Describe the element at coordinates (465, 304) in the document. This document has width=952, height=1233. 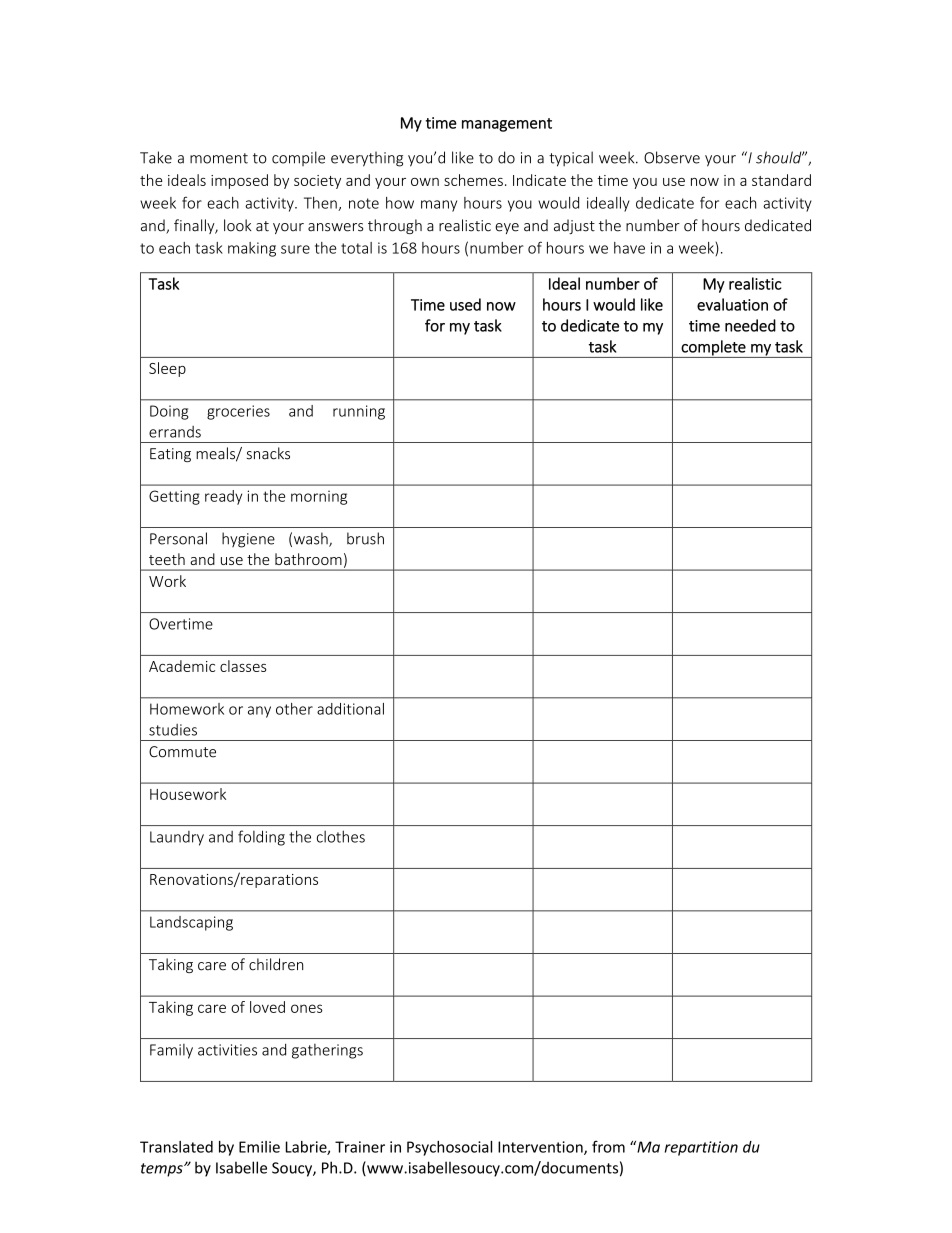
I see `used` at that location.
